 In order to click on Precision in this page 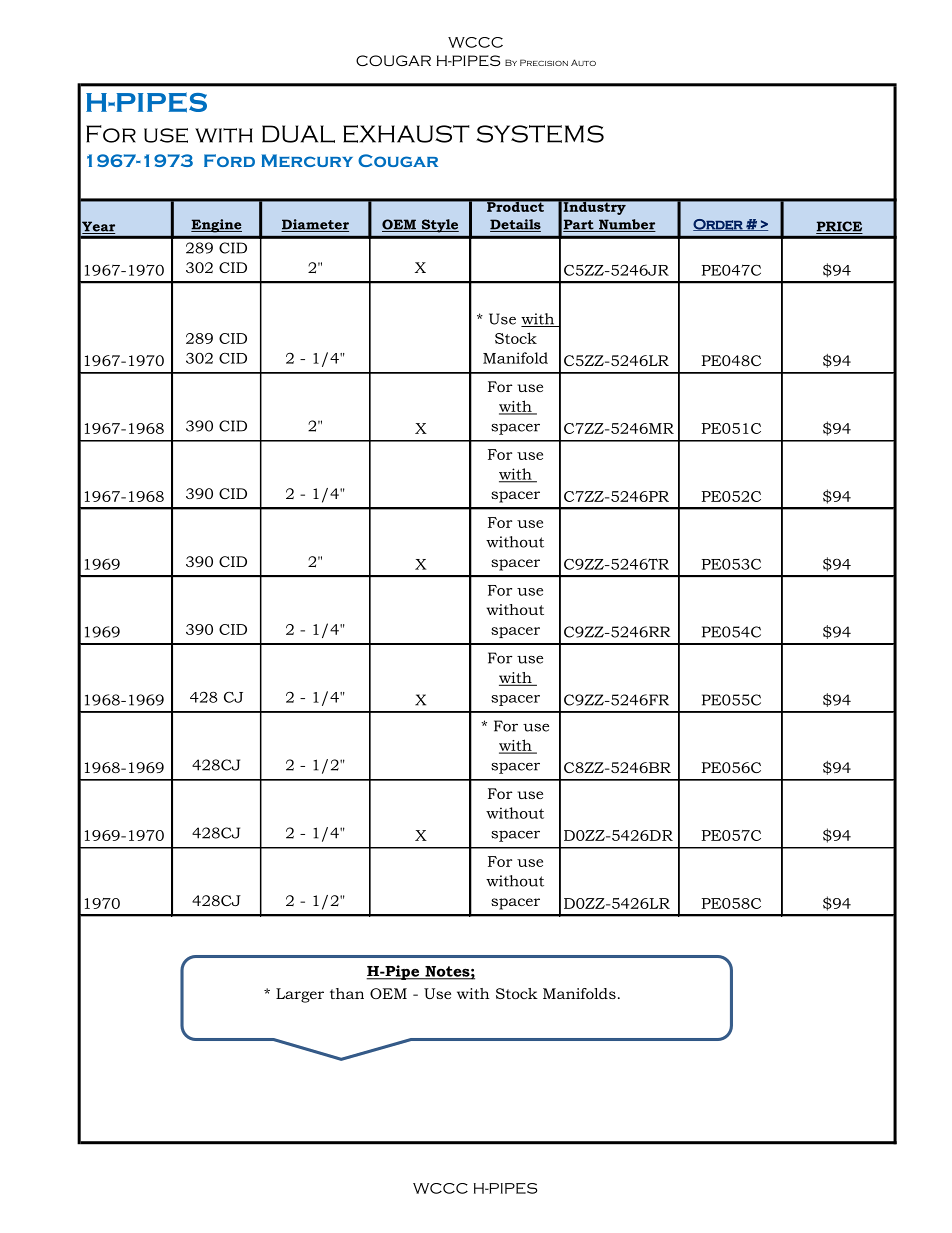, I will do `click(544, 62)`.
